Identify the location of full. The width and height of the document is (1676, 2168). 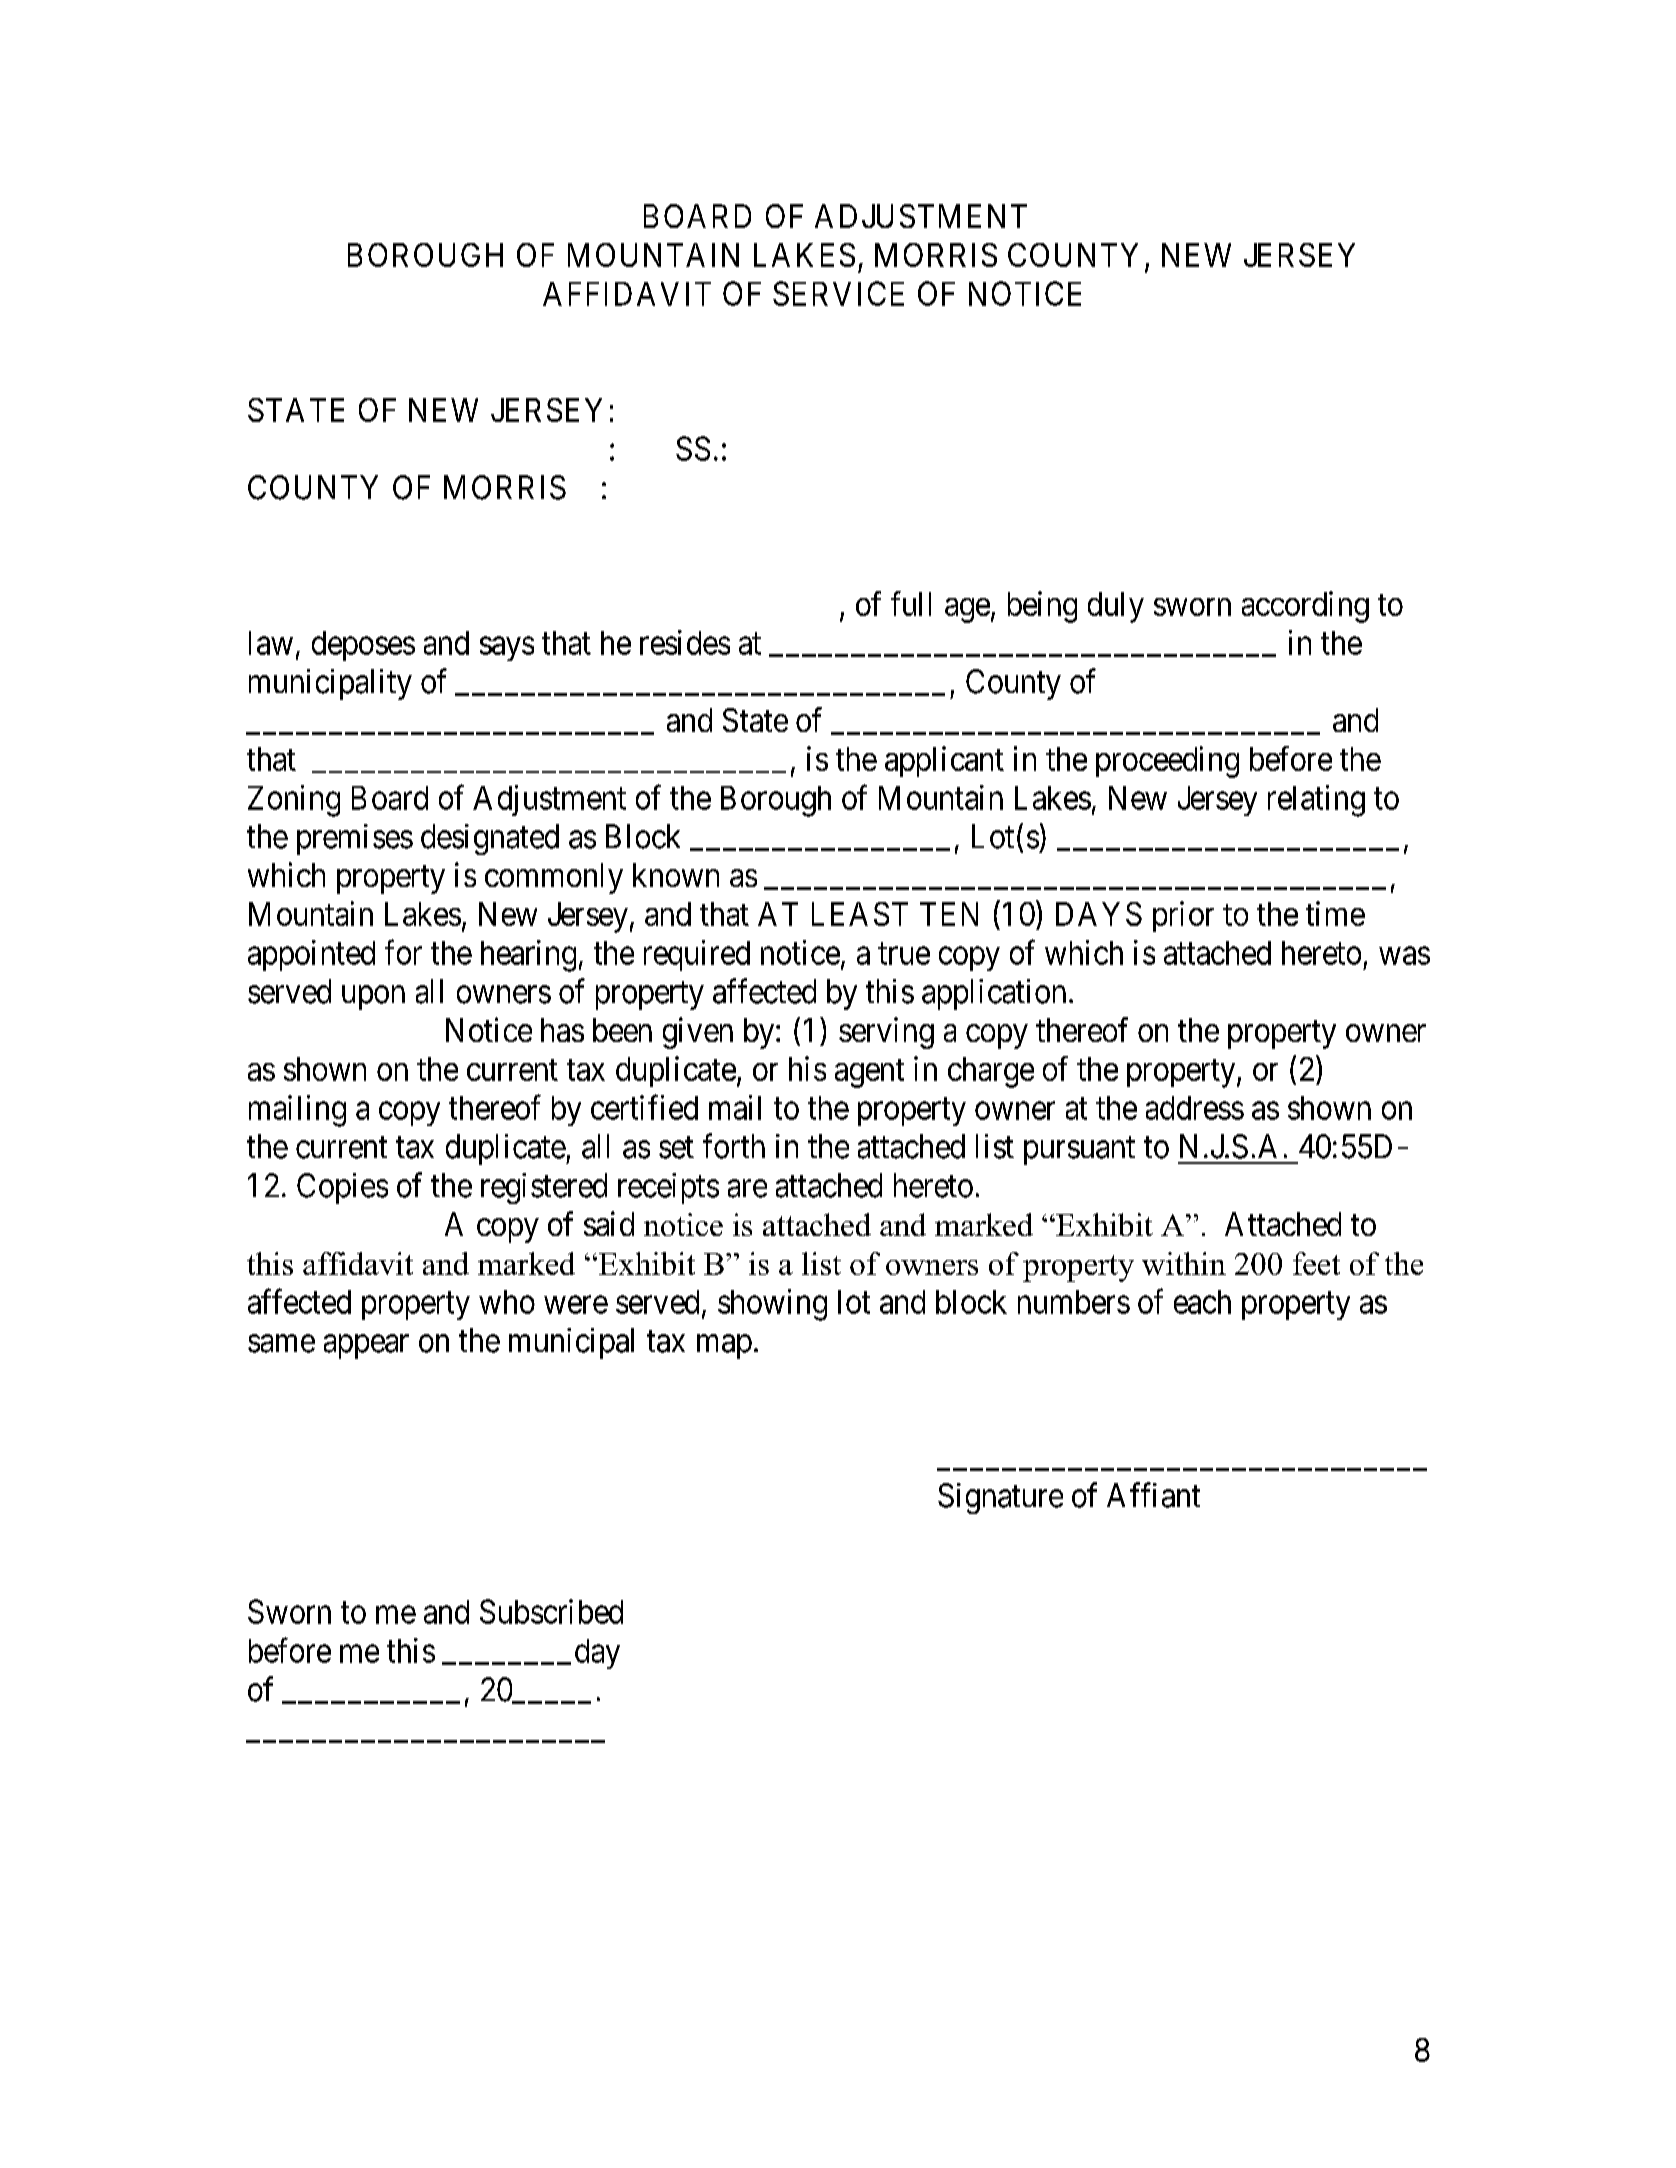
(911, 603).
